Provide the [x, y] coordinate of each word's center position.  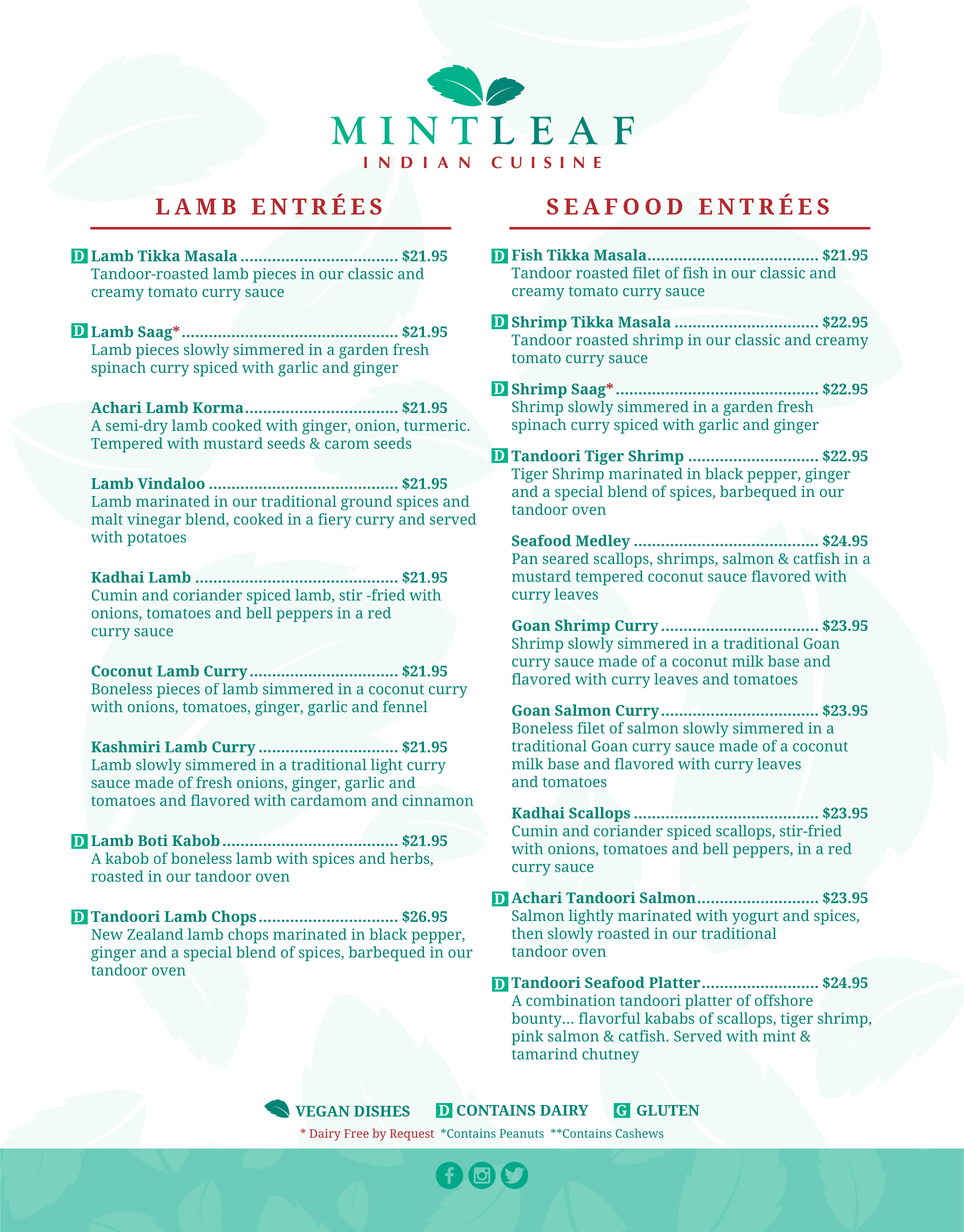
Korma [218, 407]
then [527, 933]
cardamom [329, 800]
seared [566, 558]
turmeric [436, 425]
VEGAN [323, 1111]
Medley [603, 542]
